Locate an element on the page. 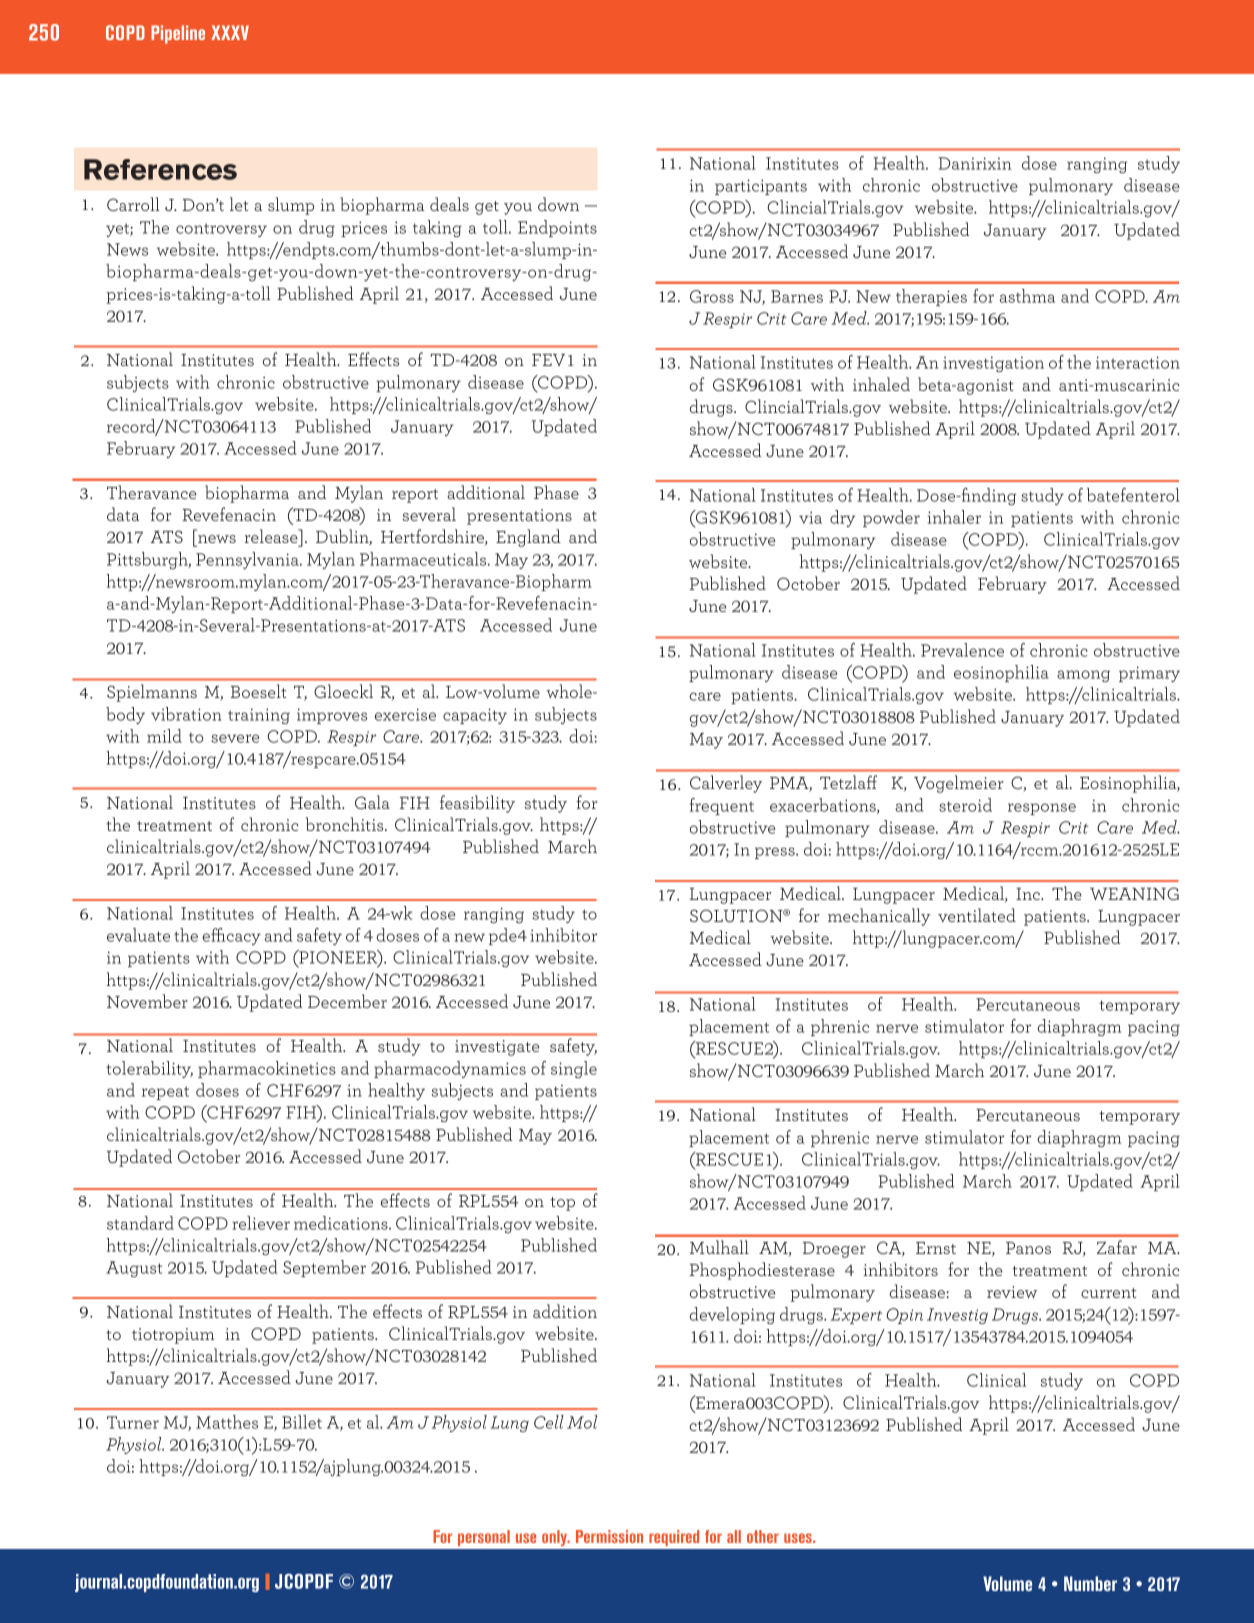 The image size is (1254, 1623). participants is located at coordinates (761, 187).
